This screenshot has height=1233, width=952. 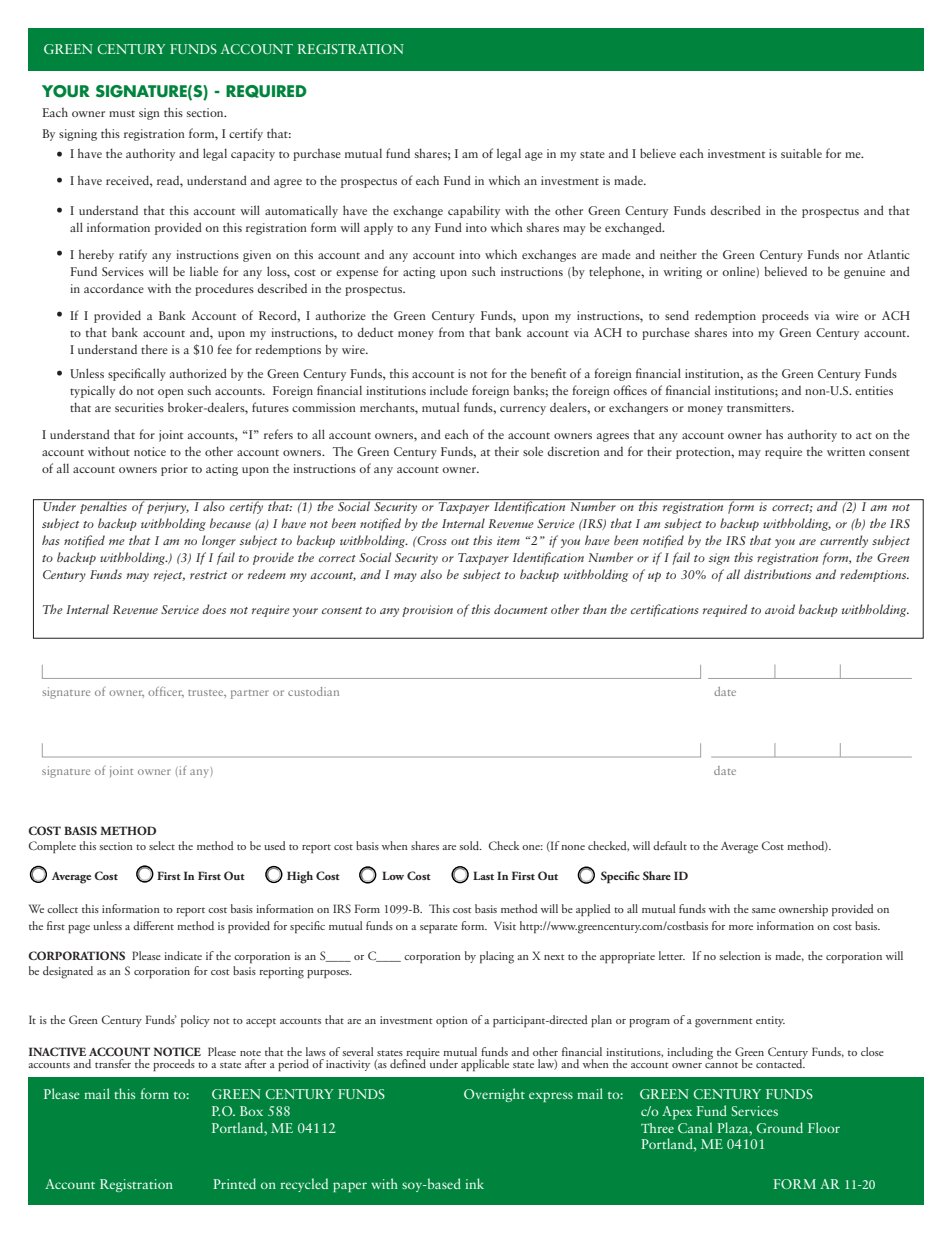 I want to click on suitable, so click(x=801, y=153).
